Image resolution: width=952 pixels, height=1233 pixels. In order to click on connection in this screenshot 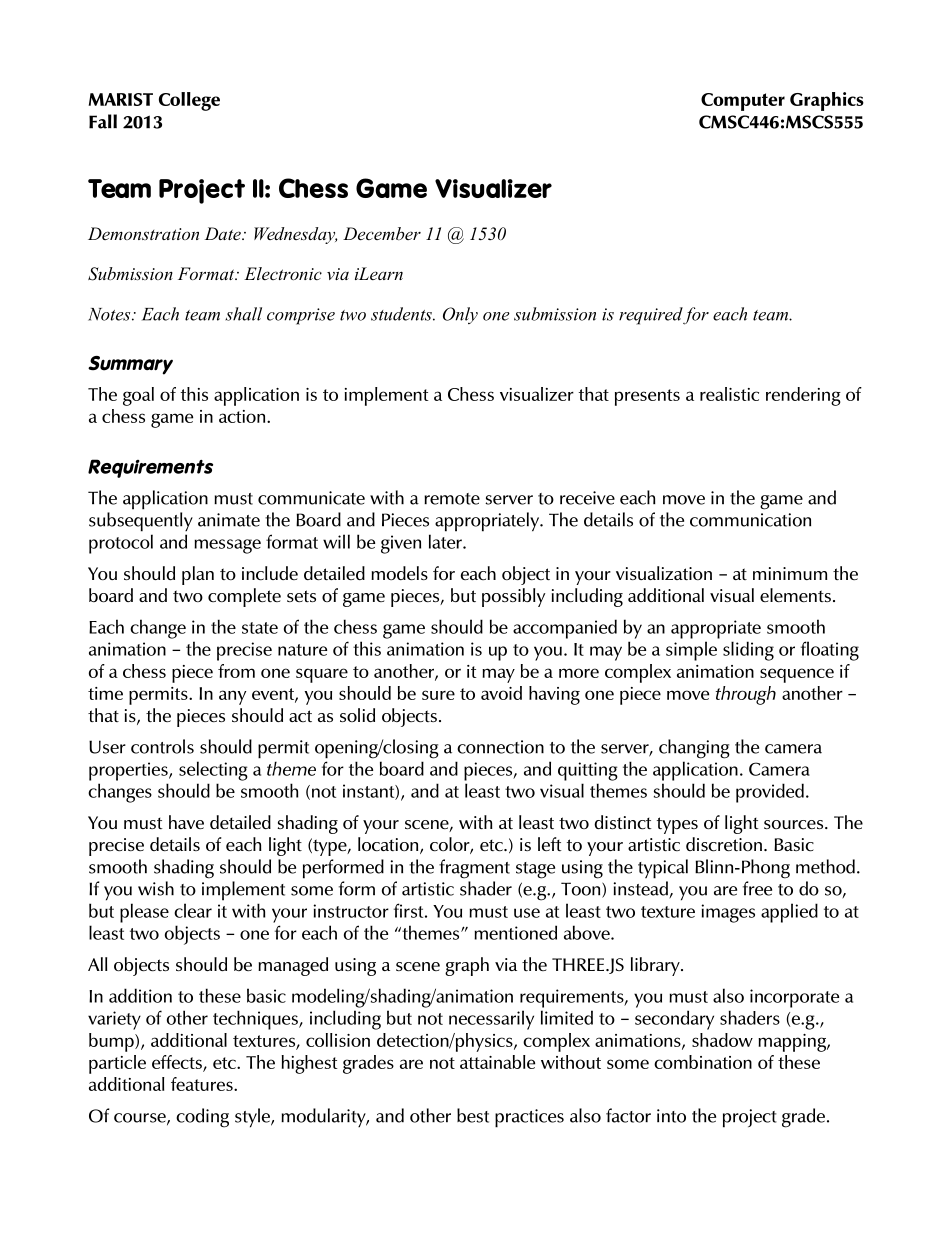, I will do `click(500, 747)`.
